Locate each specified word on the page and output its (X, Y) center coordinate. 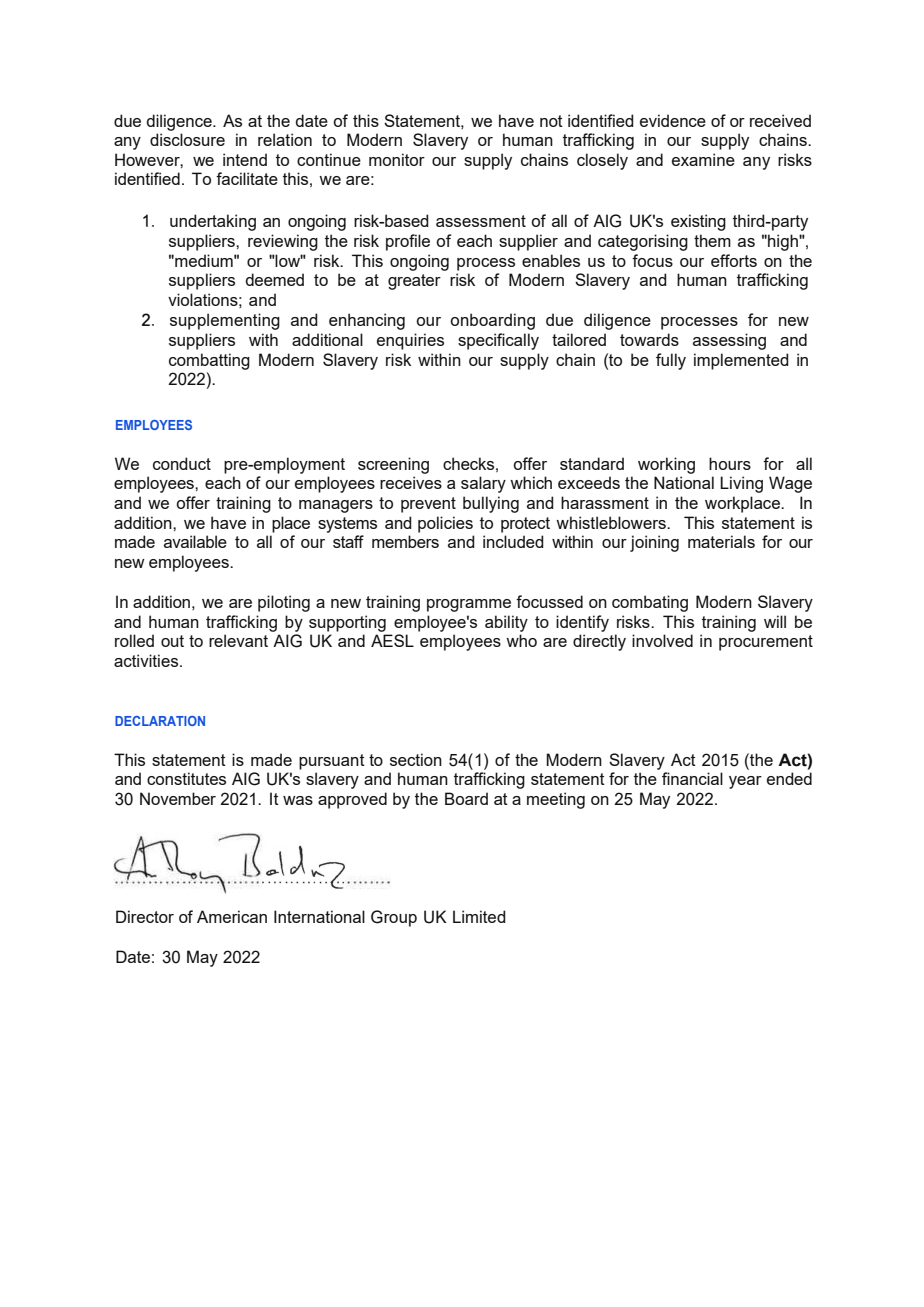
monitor (397, 159)
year (745, 782)
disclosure (187, 139)
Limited (479, 916)
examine (703, 159)
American (232, 916)
